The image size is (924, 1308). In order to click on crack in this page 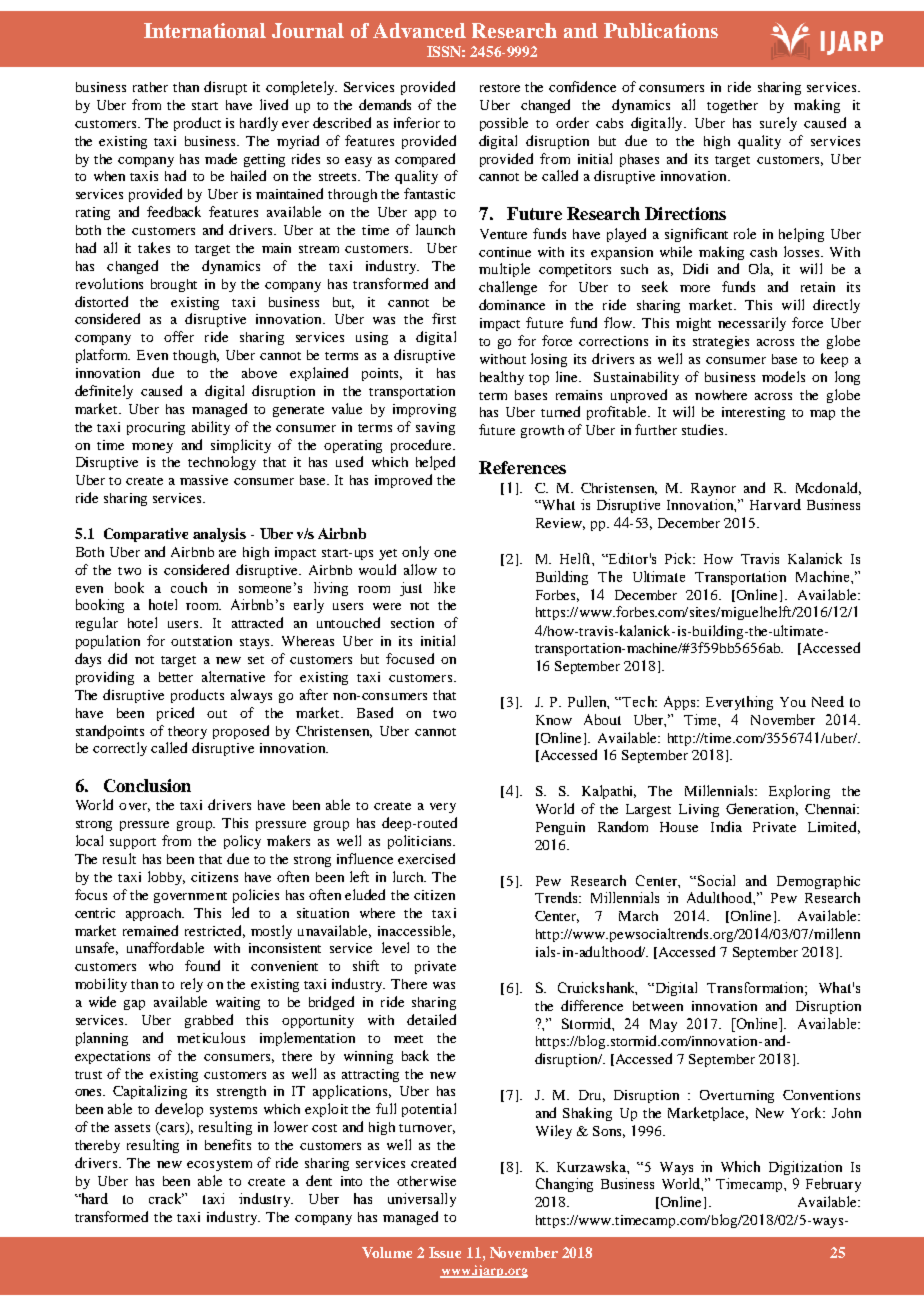, I will do `click(166, 1198)`.
